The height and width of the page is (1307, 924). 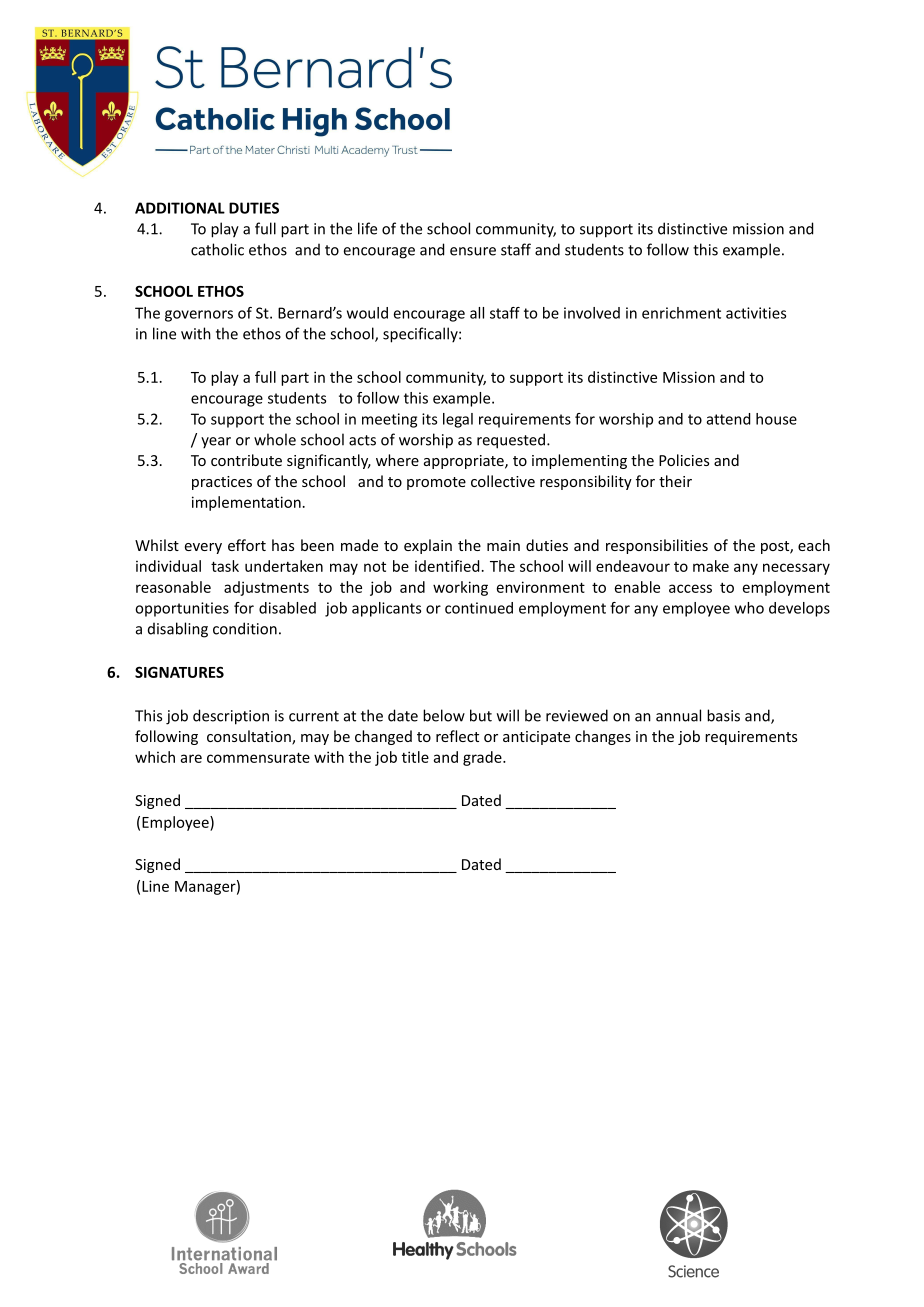 I want to click on task, so click(x=225, y=566).
